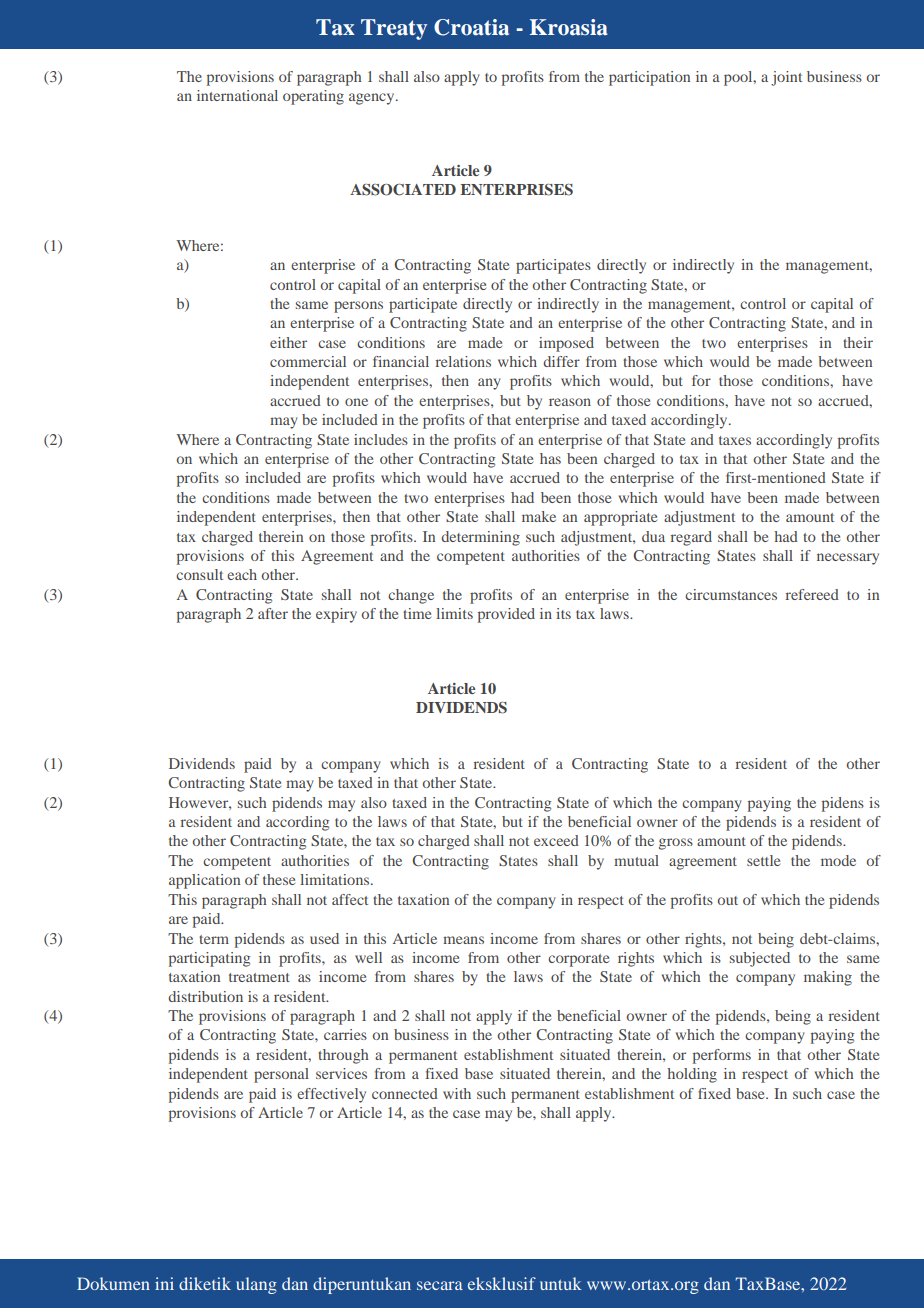 Image resolution: width=924 pixels, height=1308 pixels. I want to click on refereed, so click(812, 594).
